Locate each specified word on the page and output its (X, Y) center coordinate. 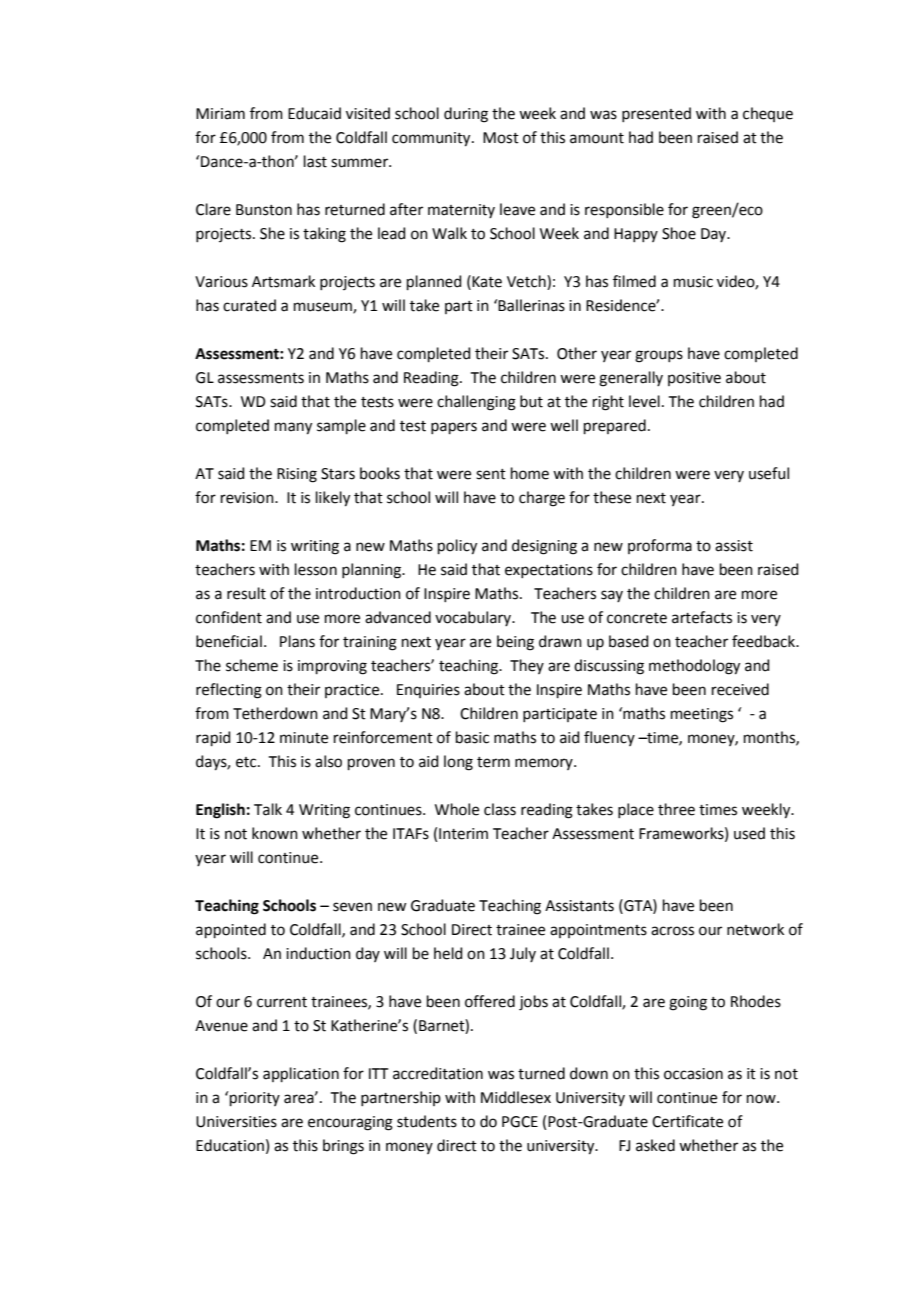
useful (769, 473)
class (500, 809)
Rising (297, 475)
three (676, 809)
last (315, 161)
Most (501, 138)
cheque (768, 114)
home (530, 473)
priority (255, 1099)
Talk (268, 809)
